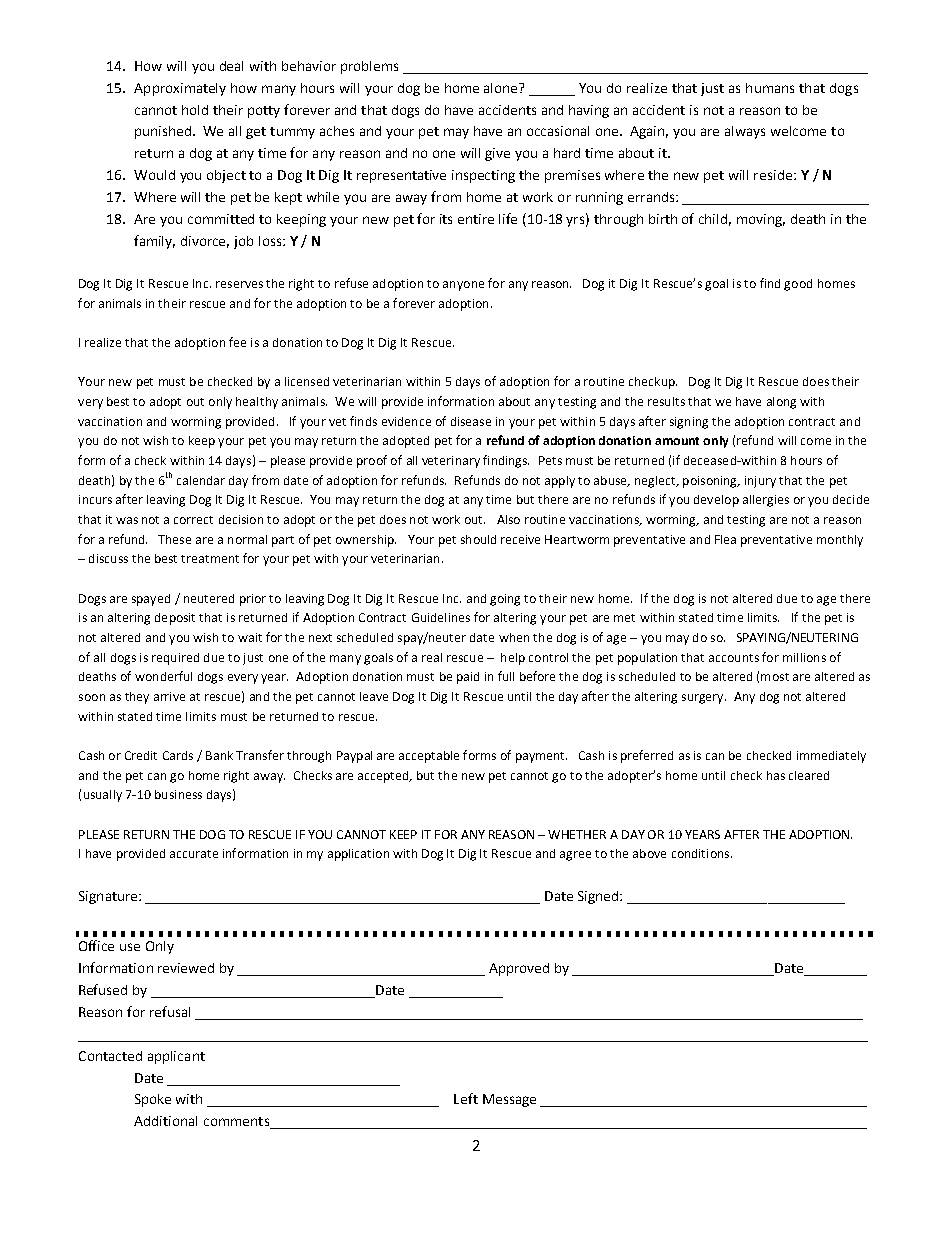  I want to click on fee, so click(237, 342).
